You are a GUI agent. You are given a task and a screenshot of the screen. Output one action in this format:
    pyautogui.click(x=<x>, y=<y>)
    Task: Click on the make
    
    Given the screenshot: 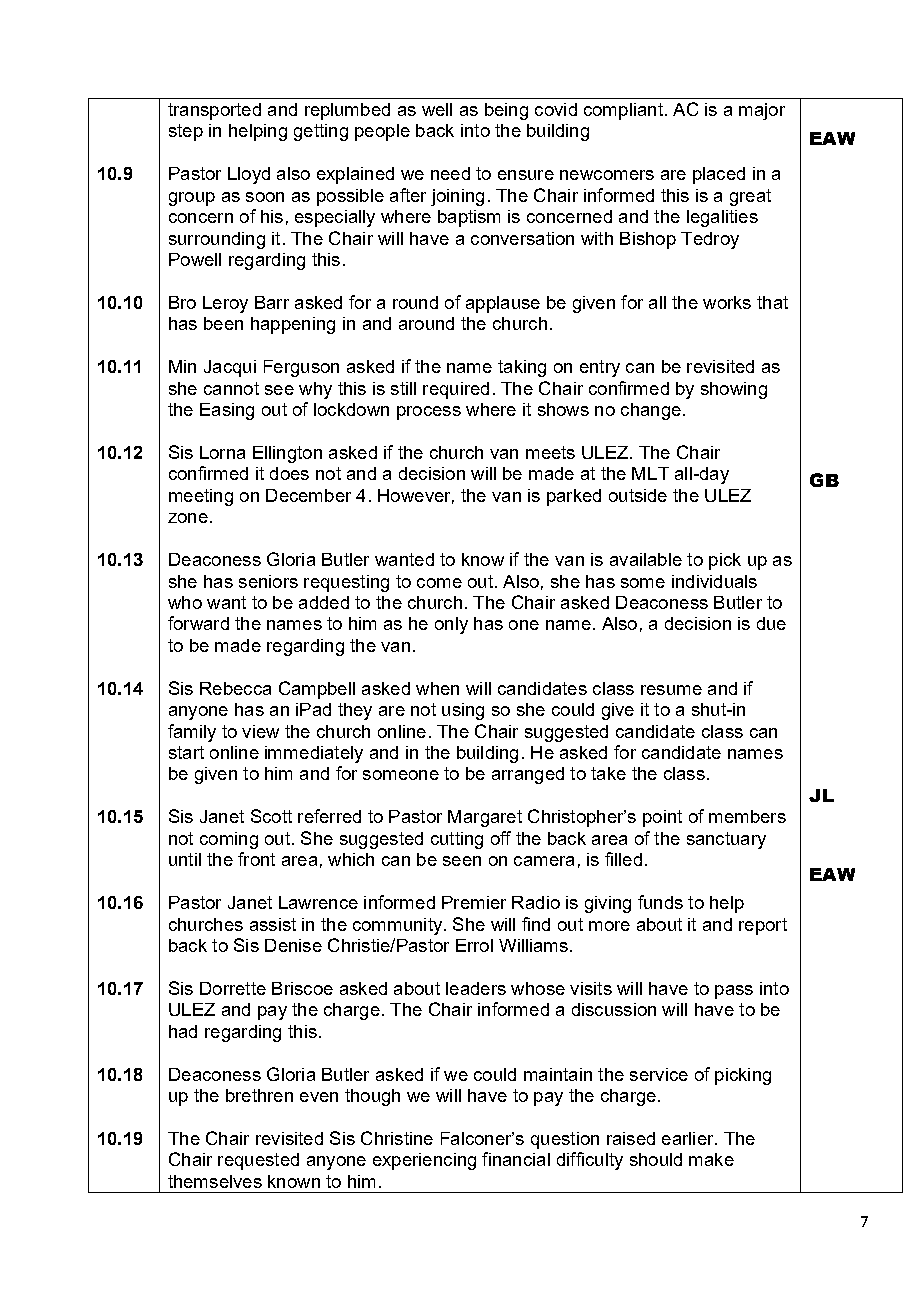 What is the action you would take?
    pyautogui.click(x=711, y=1159)
